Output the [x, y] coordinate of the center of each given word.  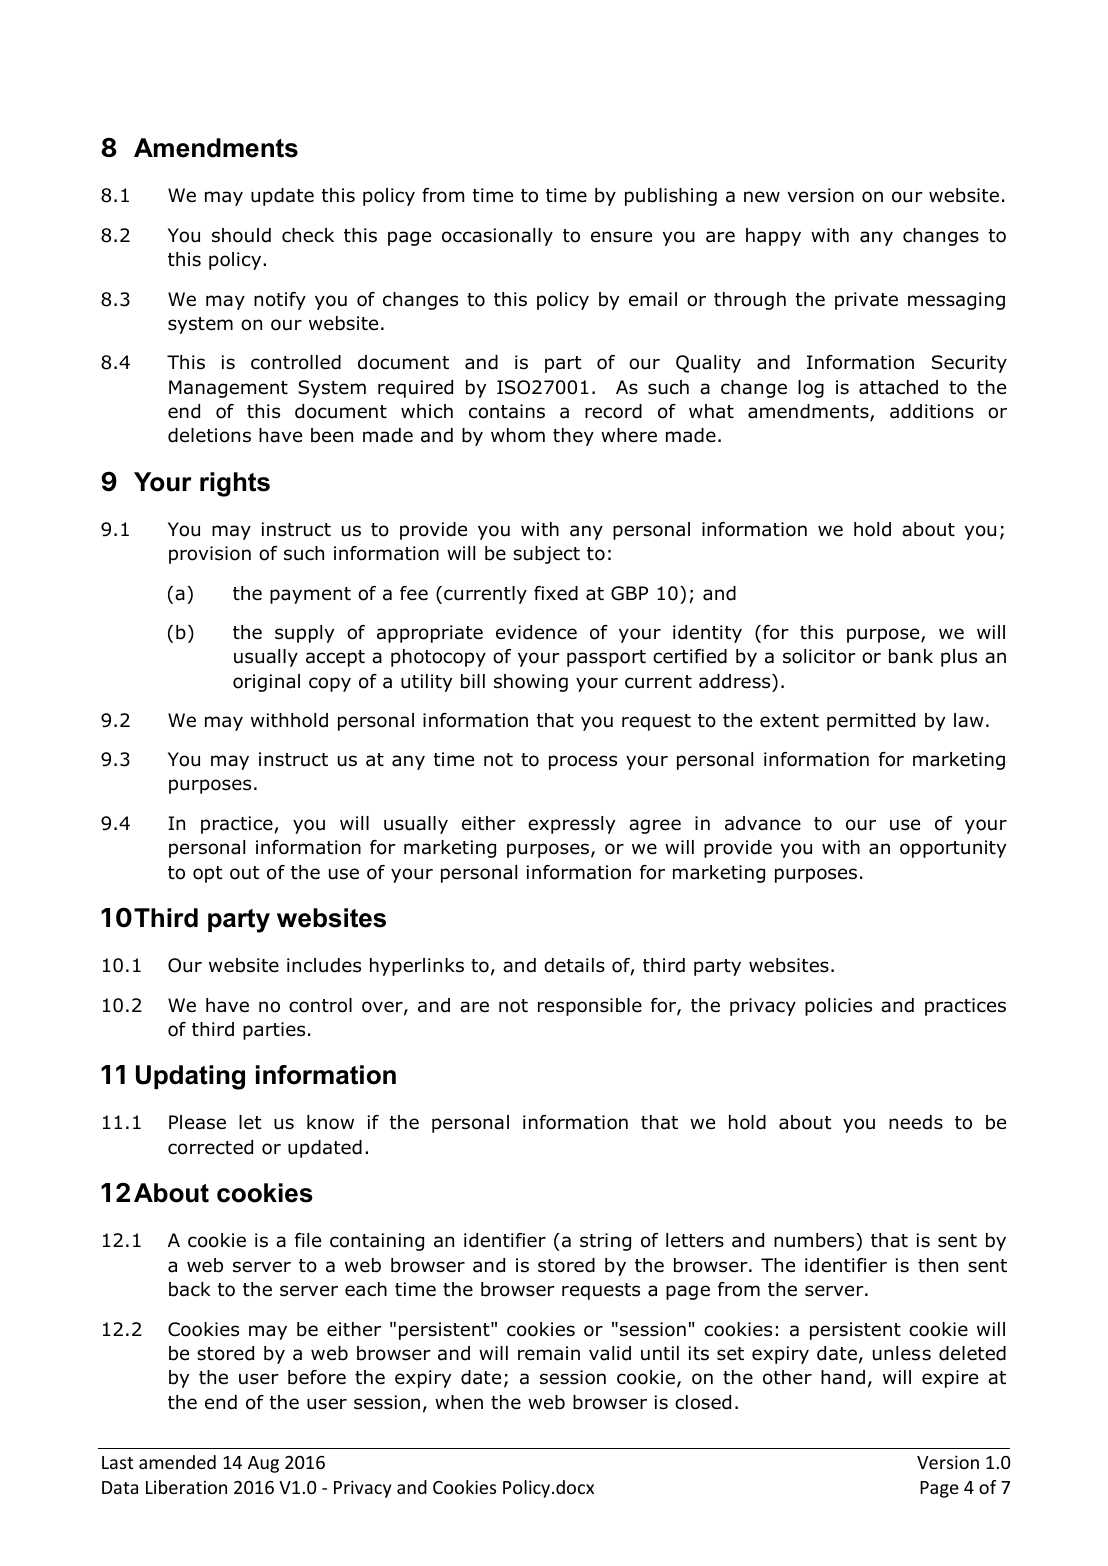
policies [838, 1007]
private [866, 301]
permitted [871, 722]
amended [177, 1462]
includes [324, 965]
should [241, 235]
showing [531, 683]
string [605, 1242]
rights [235, 484]
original [266, 683]
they [573, 437]
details [574, 965]
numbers [815, 1242]
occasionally [497, 237]
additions [932, 411]
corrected [210, 1147]
